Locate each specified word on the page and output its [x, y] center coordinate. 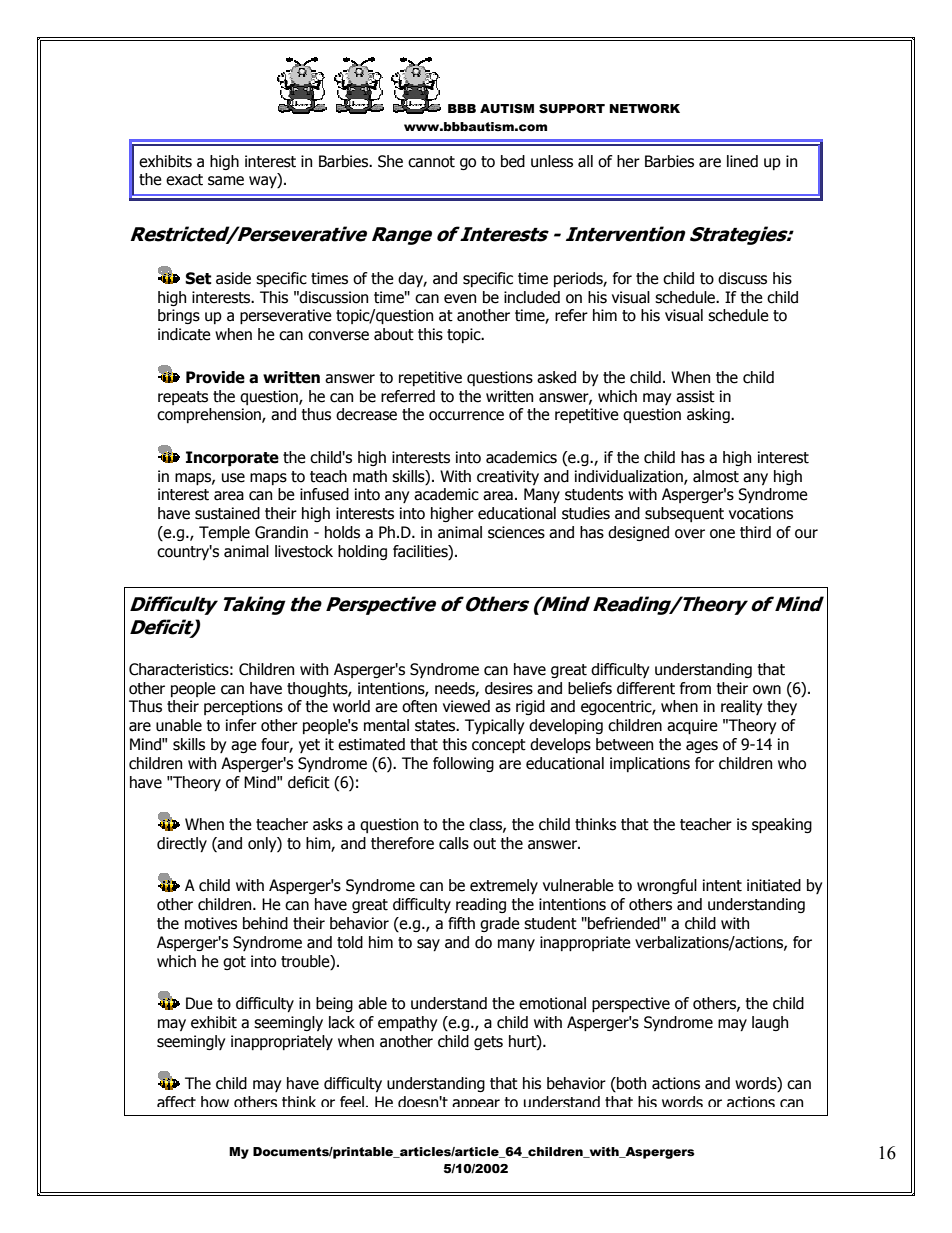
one [722, 534]
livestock [304, 551]
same [226, 181]
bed [513, 161]
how [215, 1101]
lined [742, 161]
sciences [516, 532]
